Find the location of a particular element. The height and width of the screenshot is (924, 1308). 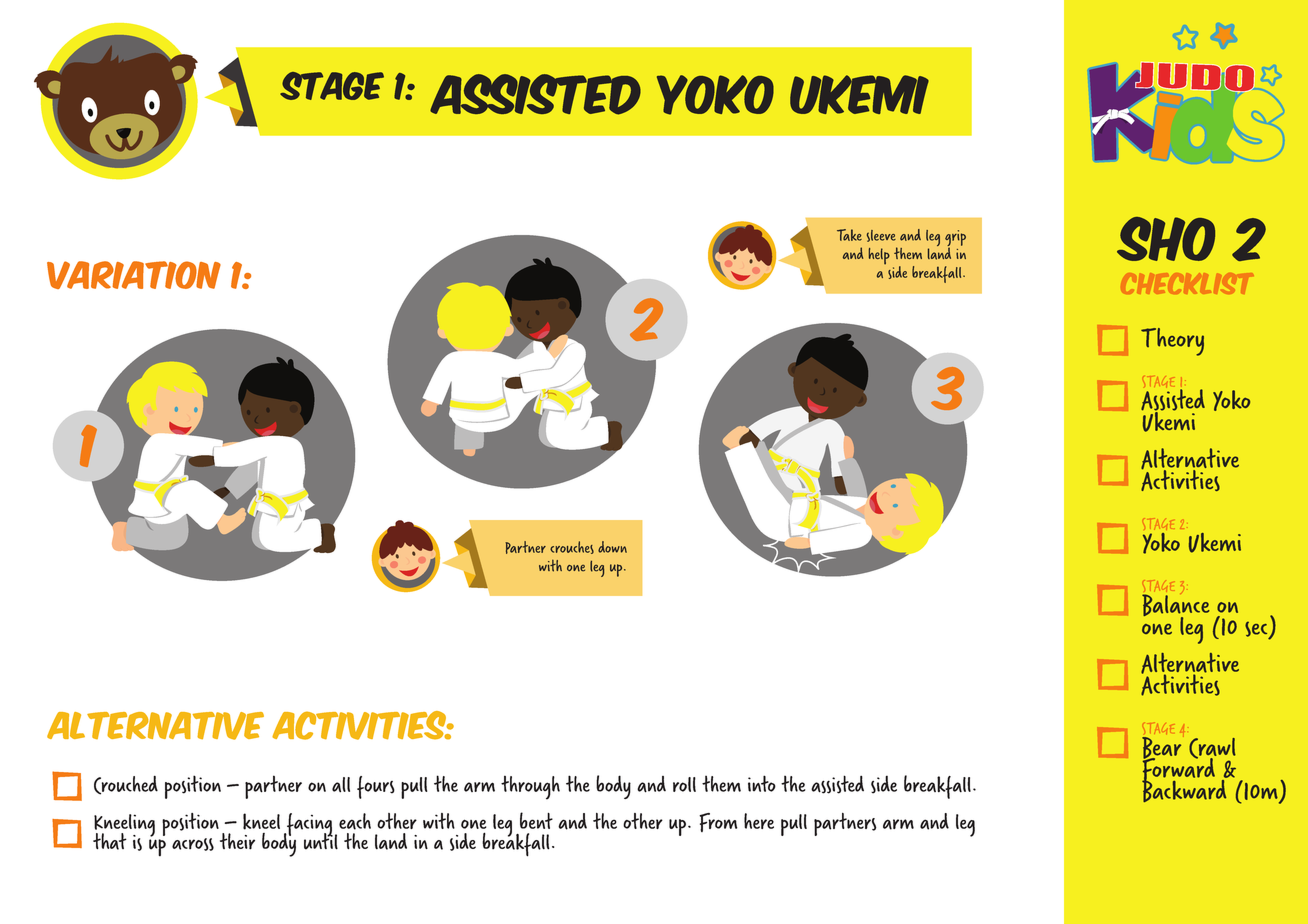

crouches is located at coordinates (572, 547).
